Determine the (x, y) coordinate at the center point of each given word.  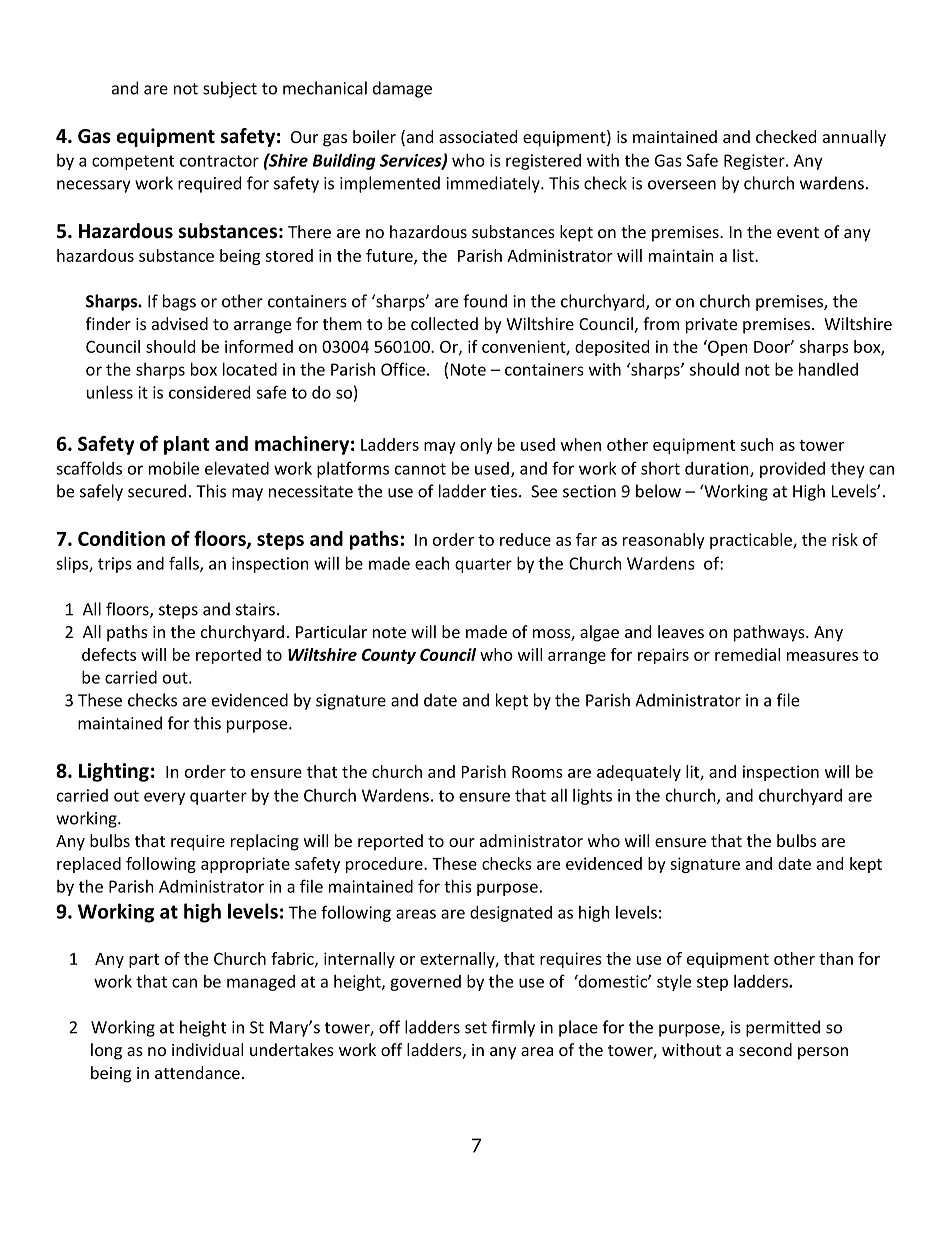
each (432, 563)
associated (478, 136)
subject (230, 89)
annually (854, 138)
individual (207, 1049)
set (476, 1028)
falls (185, 564)
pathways (770, 633)
